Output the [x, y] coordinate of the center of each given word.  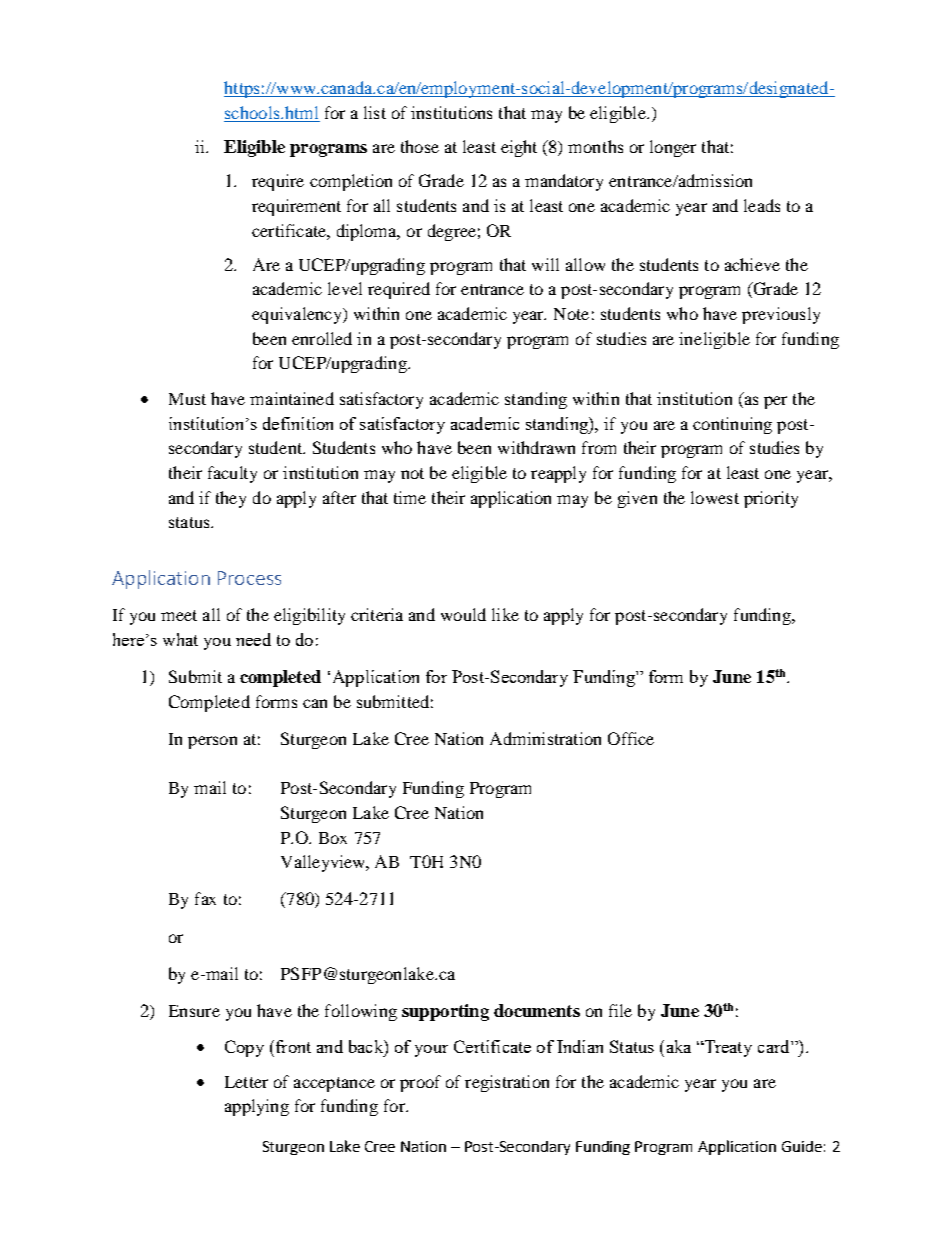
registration [507, 1083]
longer [673, 148]
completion [351, 182]
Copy [244, 1048]
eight [519, 148]
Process [249, 578]
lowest [715, 497]
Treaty [727, 1048]
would [463, 614]
